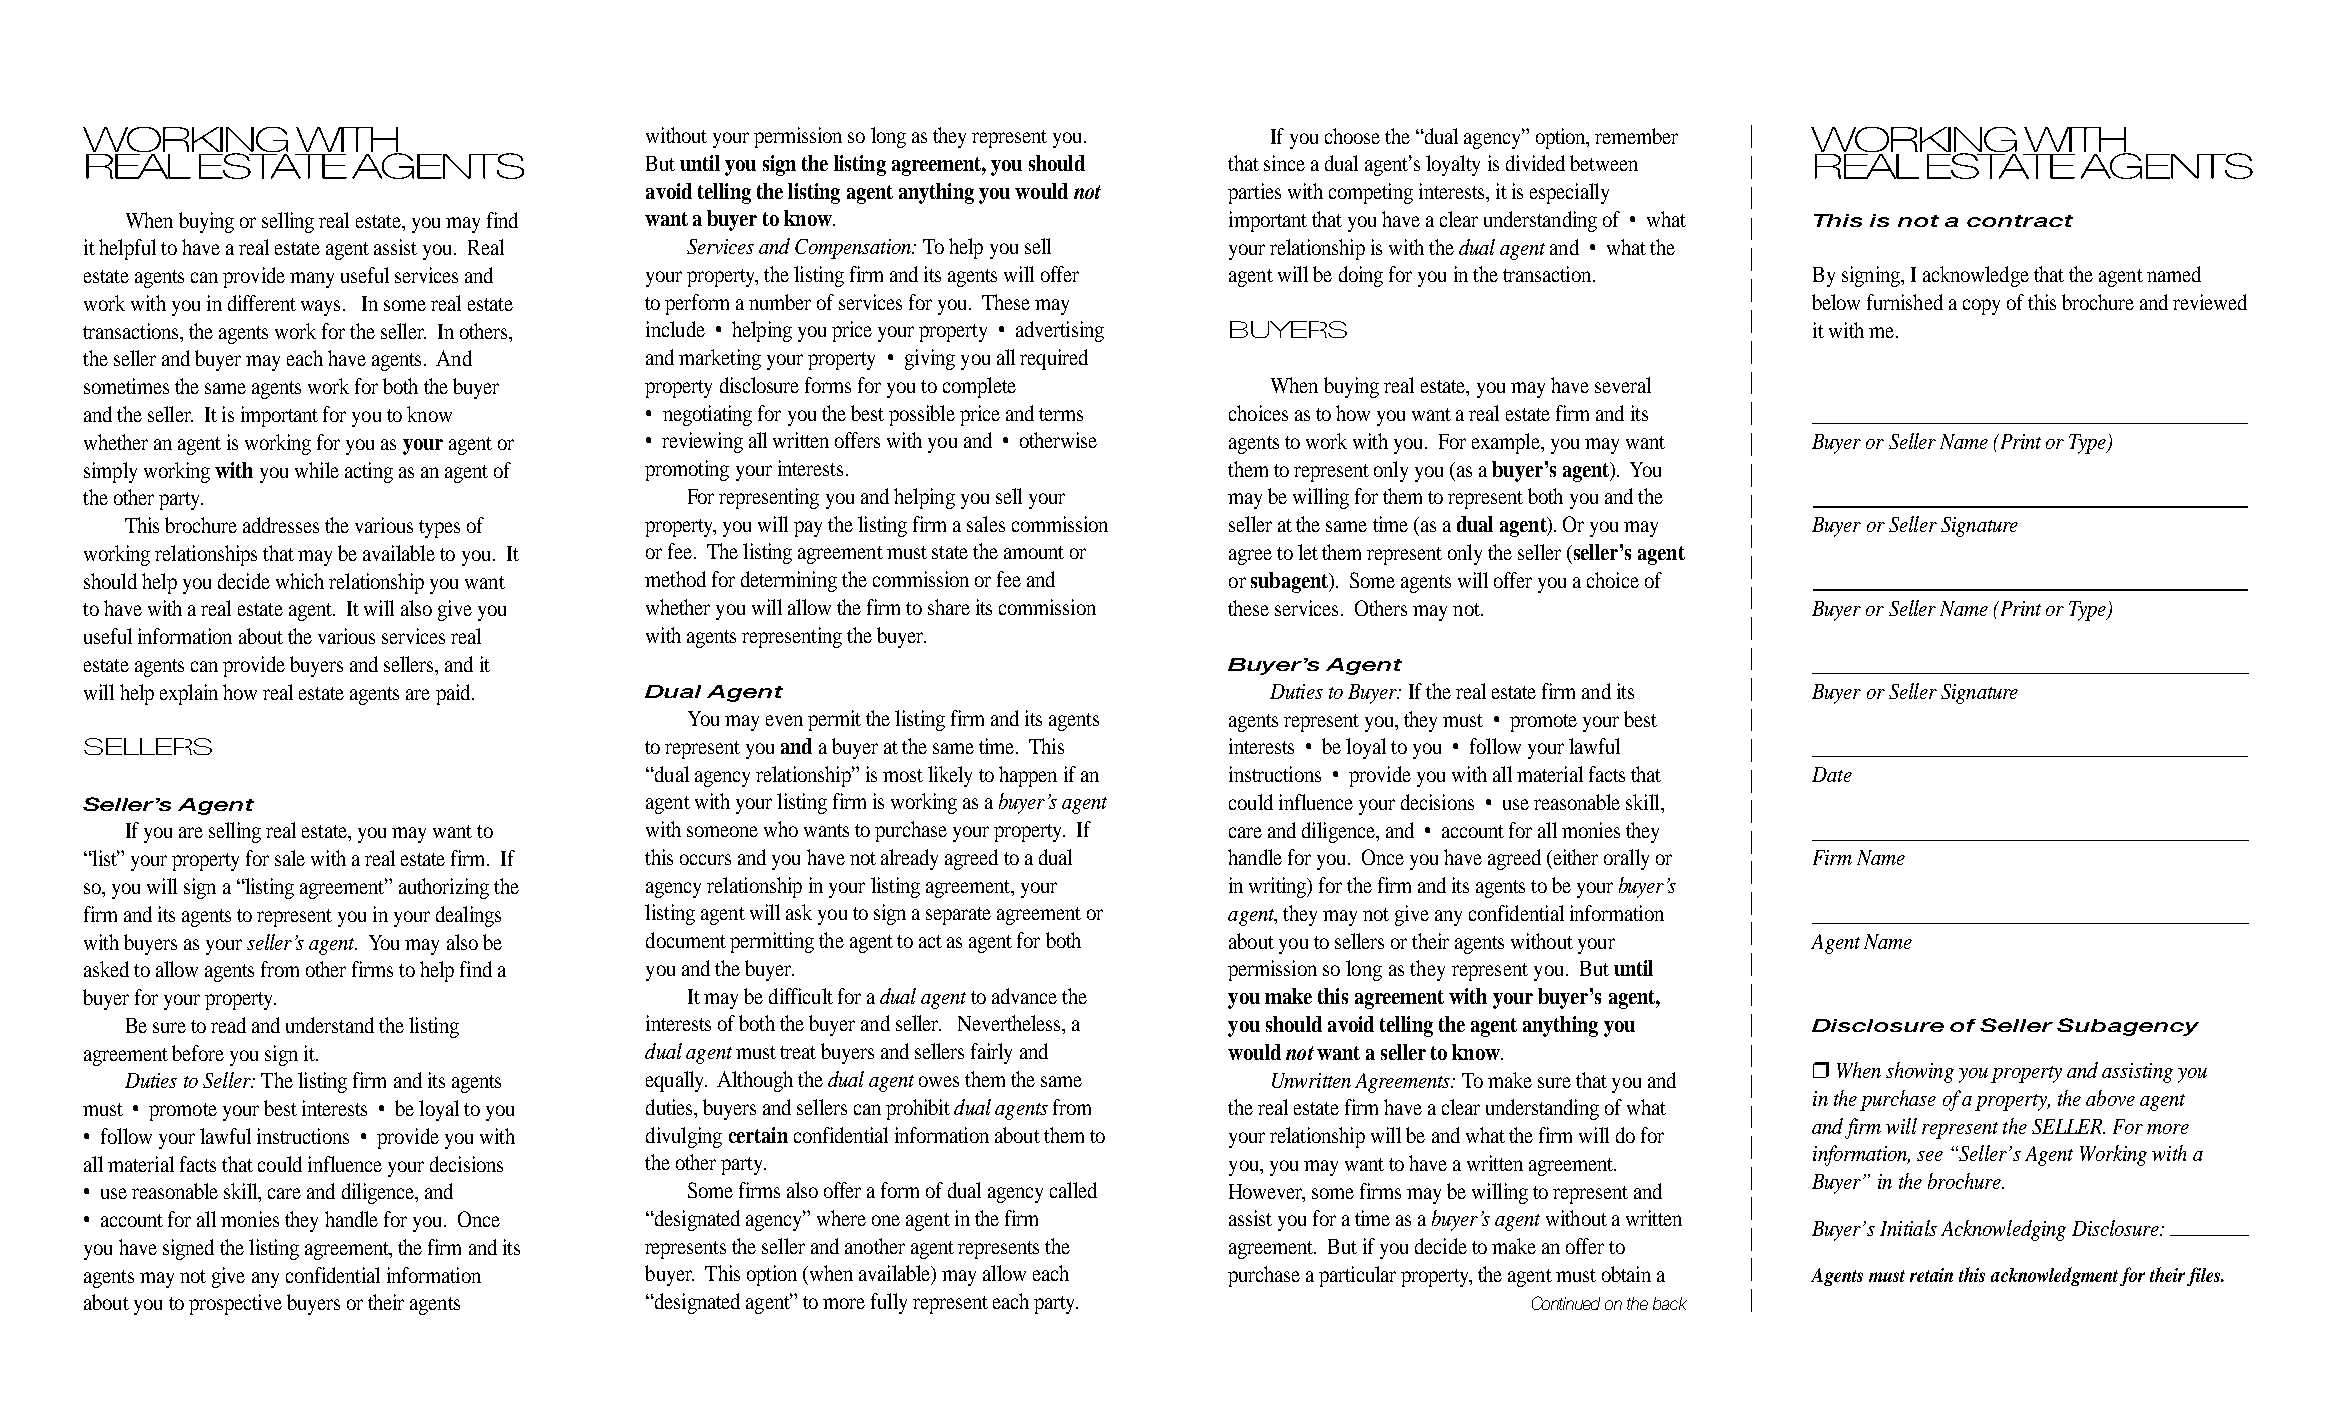 Image resolution: width=2332 pixels, height=1416 pixels. I want to click on before, so click(198, 1053).
